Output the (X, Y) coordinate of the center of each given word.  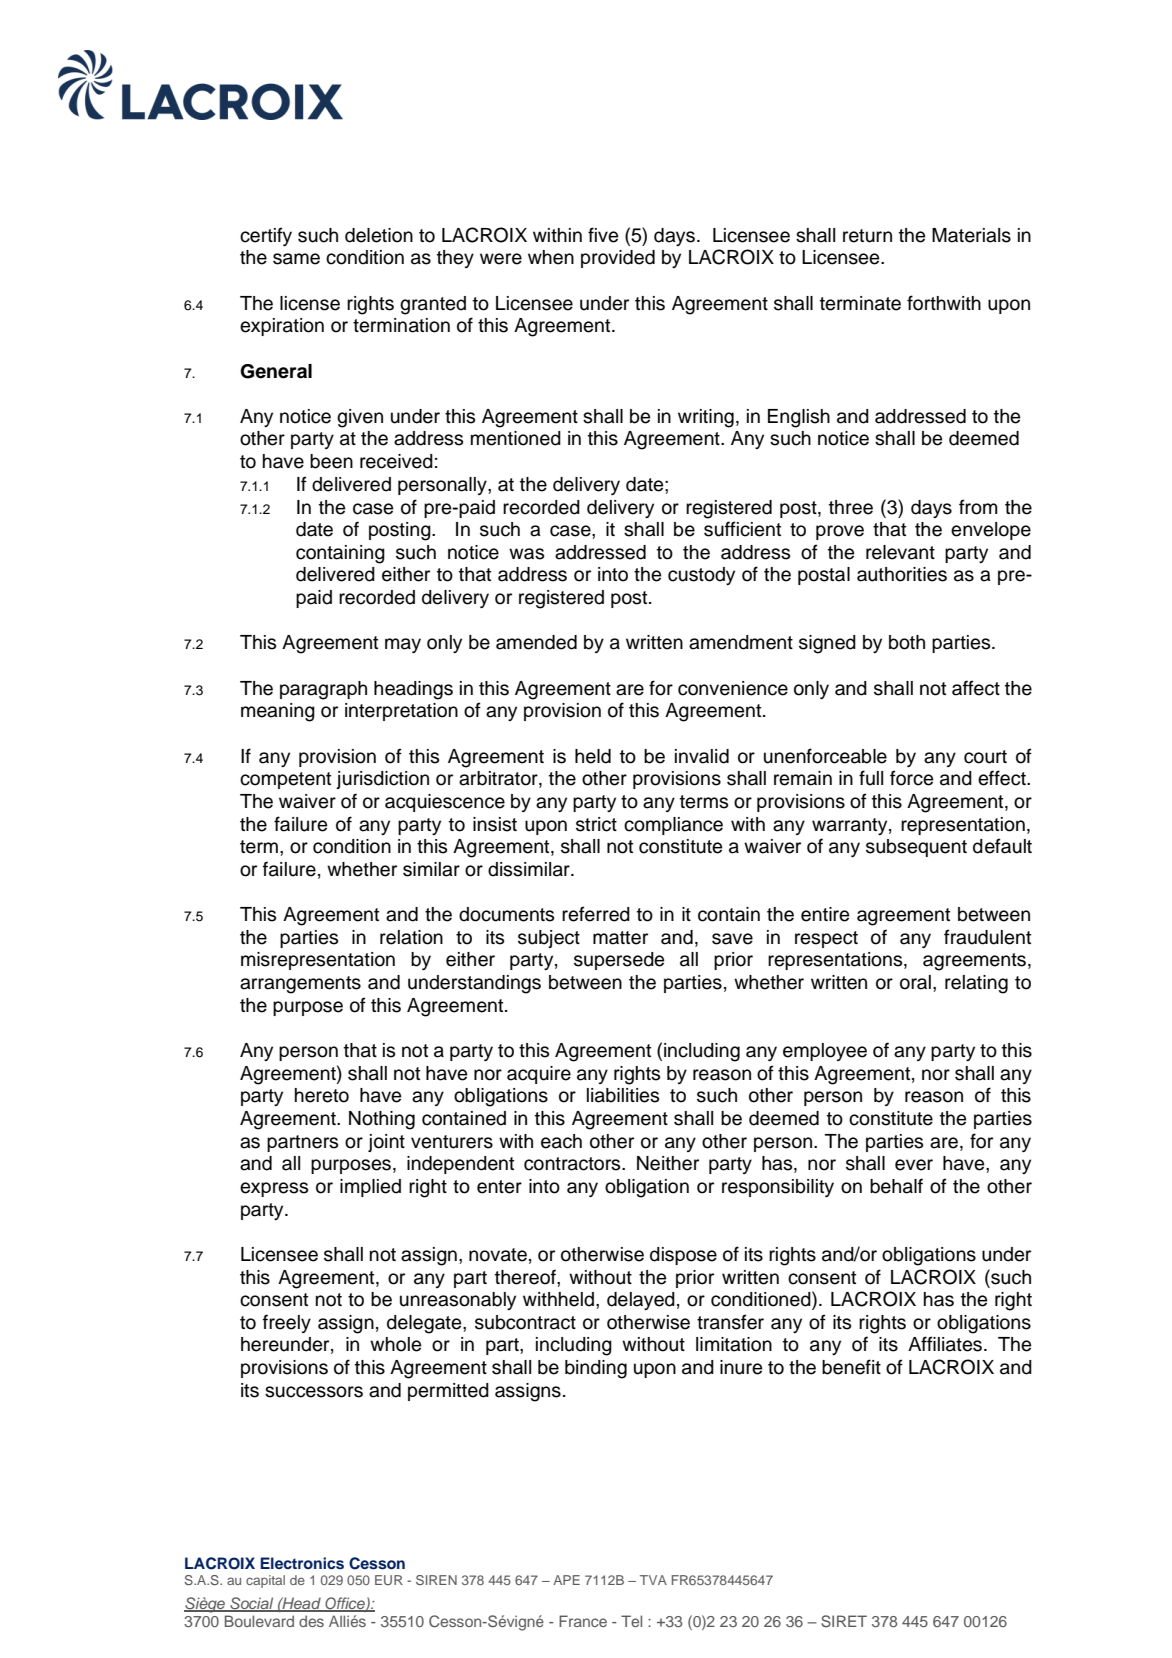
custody (701, 576)
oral (915, 982)
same (296, 259)
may (403, 645)
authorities (902, 574)
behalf (896, 1186)
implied (370, 1188)
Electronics (302, 1563)
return (867, 236)
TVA (653, 1580)
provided (618, 259)
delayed (641, 1301)
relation (411, 937)
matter (620, 938)
